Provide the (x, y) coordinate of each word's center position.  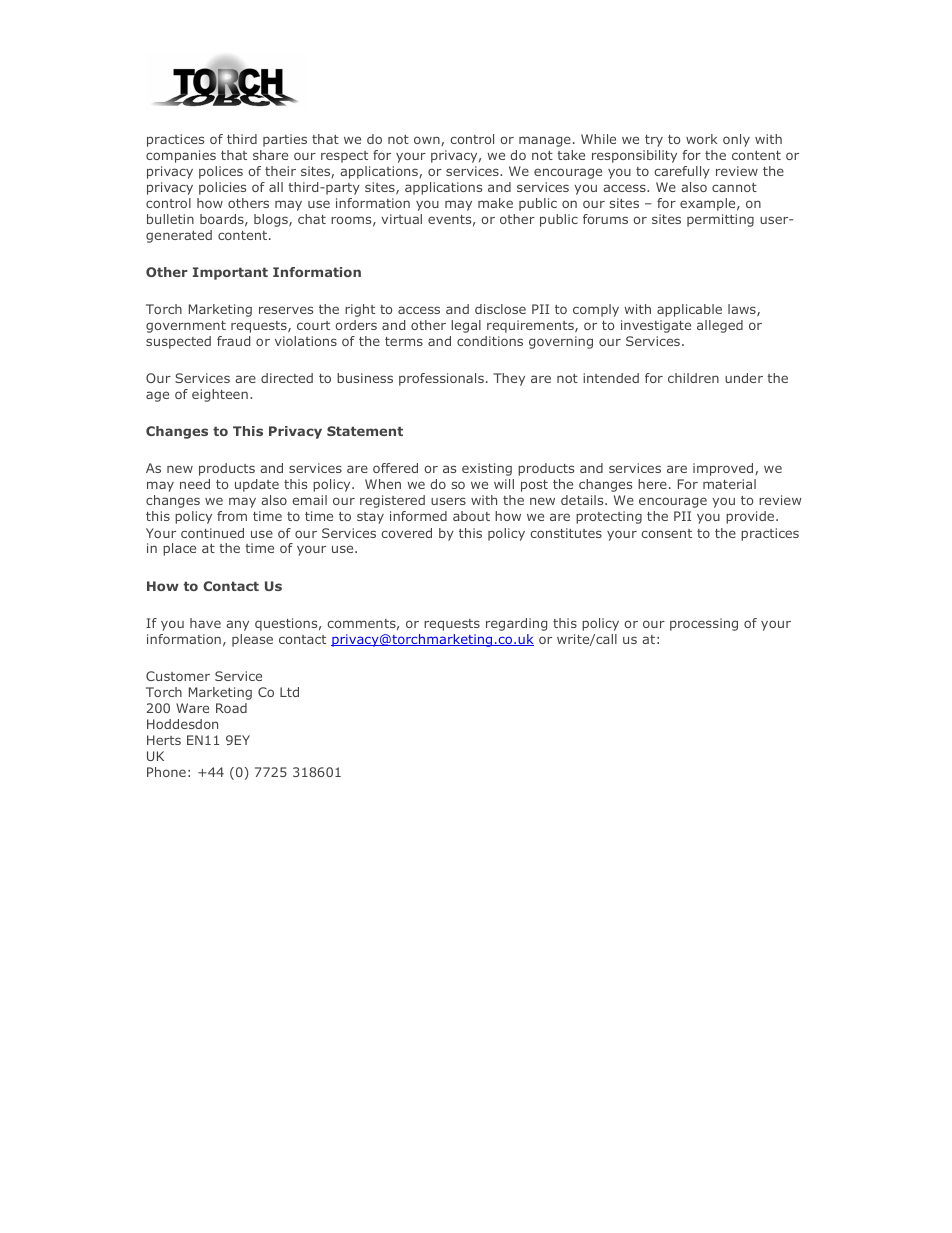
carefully (682, 172)
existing (487, 469)
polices (221, 172)
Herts (164, 740)
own (428, 141)
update (257, 485)
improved (724, 469)
